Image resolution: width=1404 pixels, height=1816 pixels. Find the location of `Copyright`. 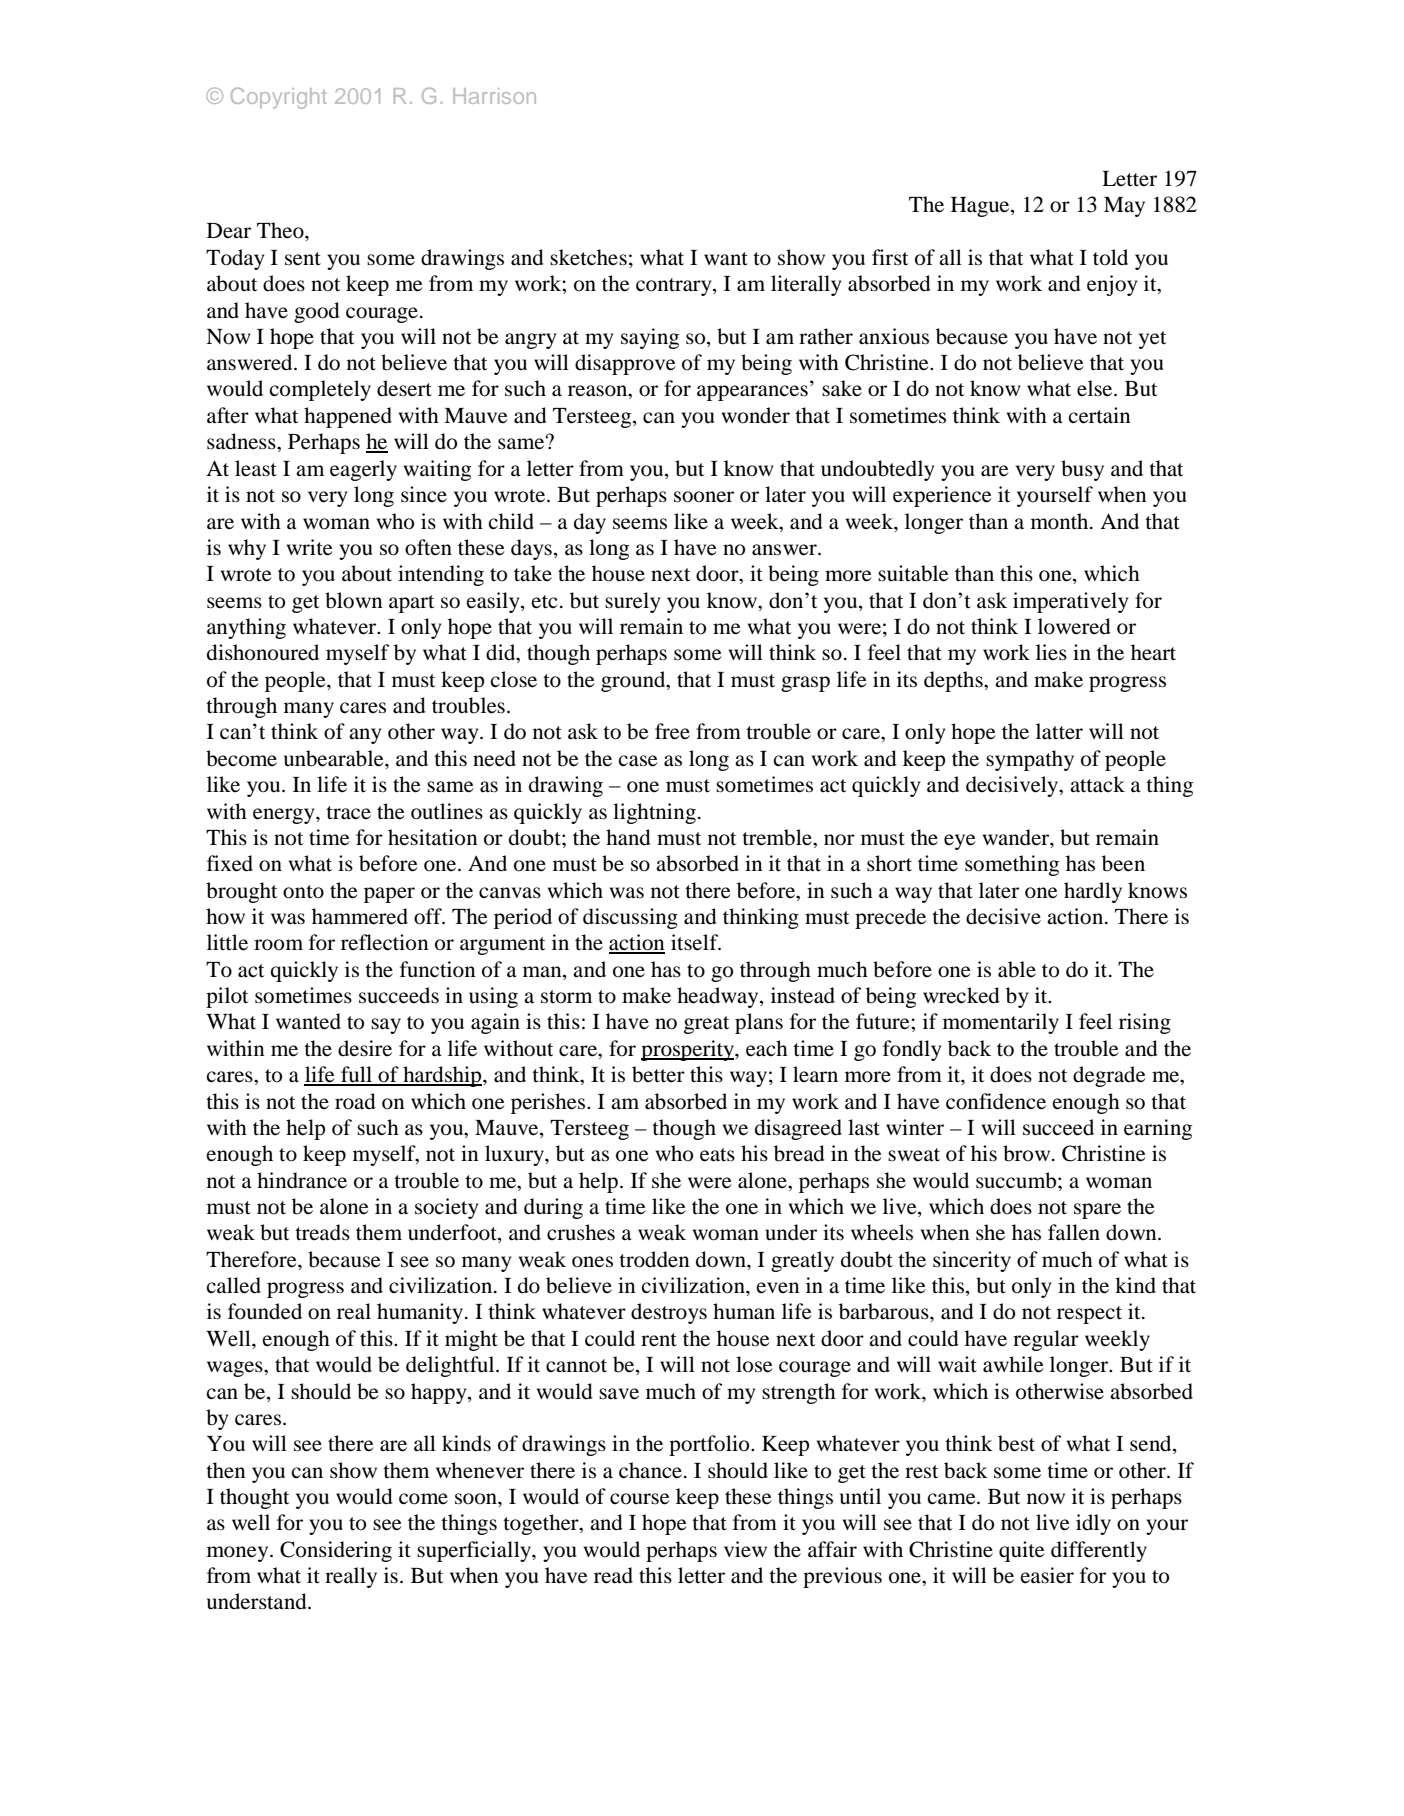

Copyright is located at coordinates (279, 98).
